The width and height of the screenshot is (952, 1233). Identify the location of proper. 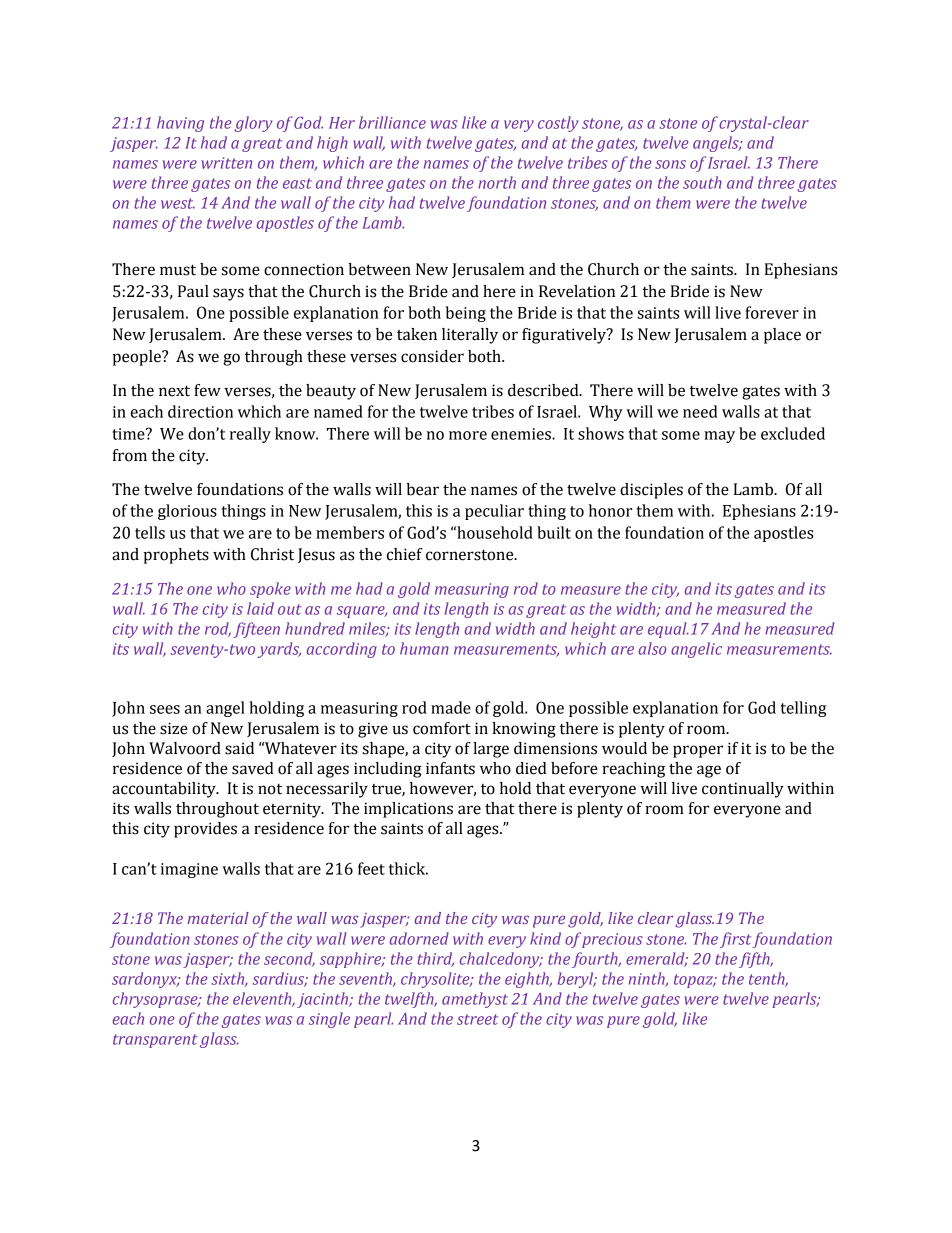
(698, 751).
